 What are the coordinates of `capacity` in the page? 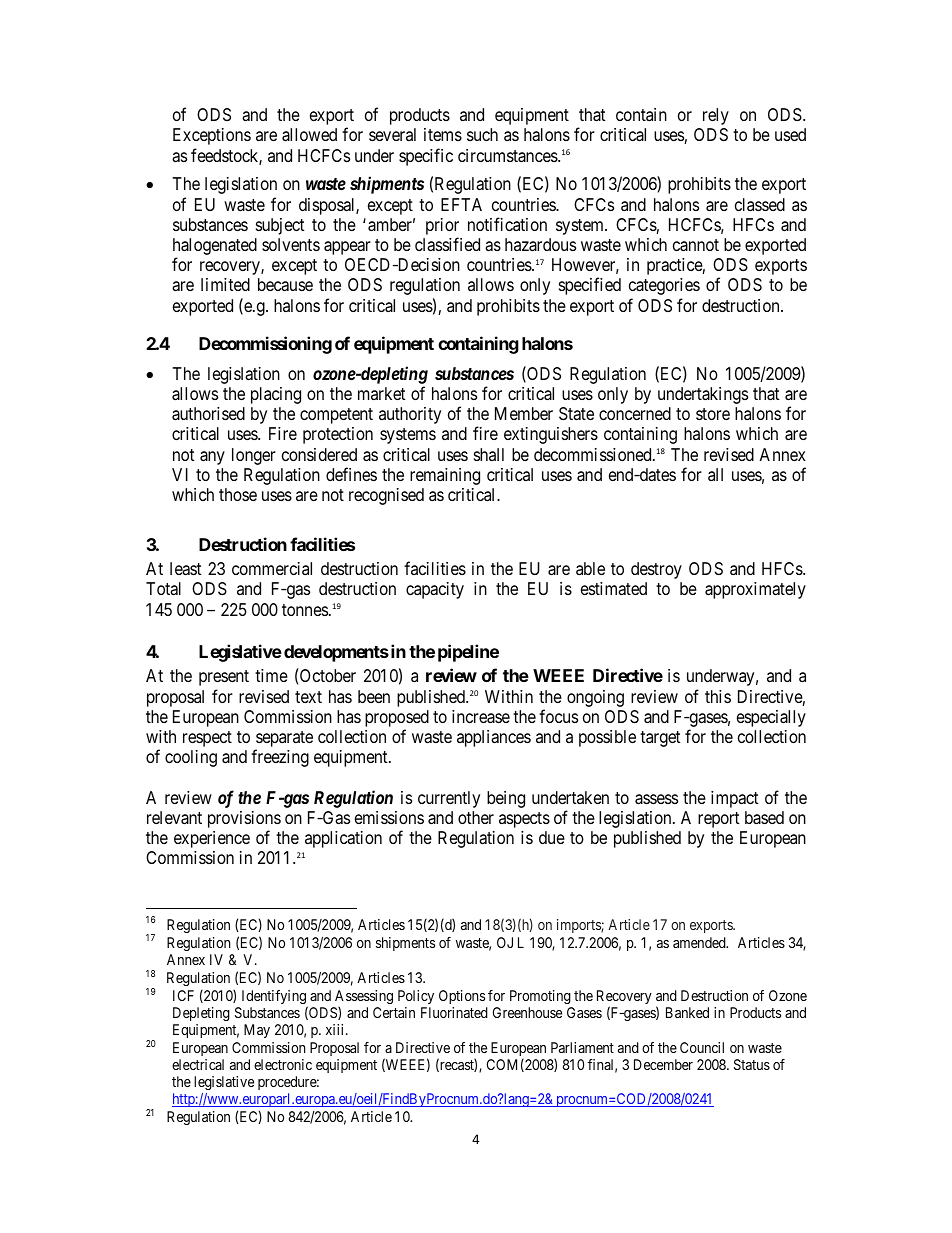 It's located at (435, 590).
